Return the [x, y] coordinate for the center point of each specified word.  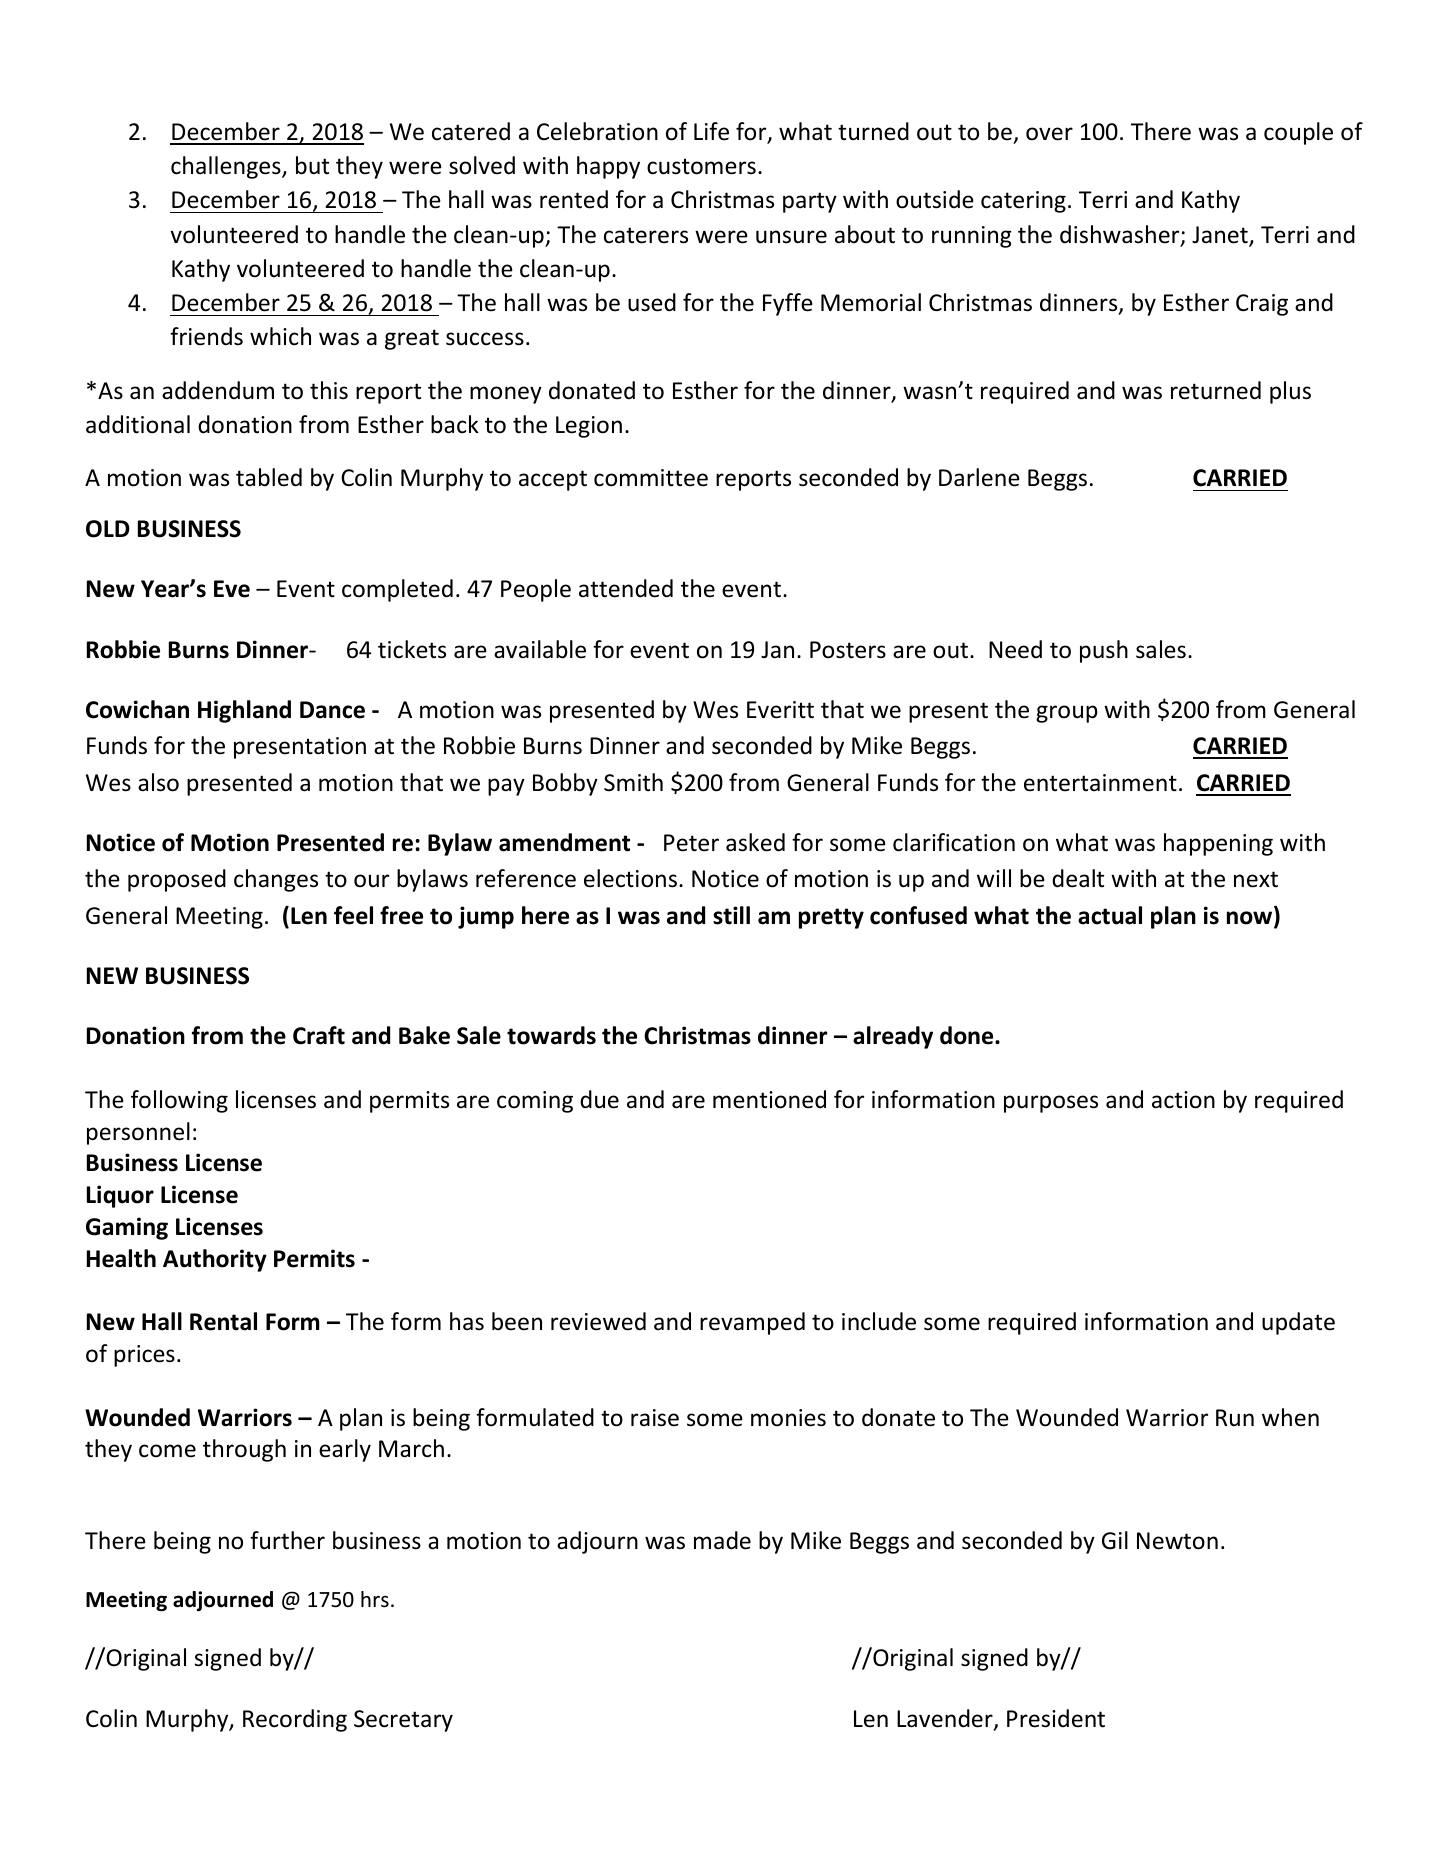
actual [1110, 915]
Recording [295, 1720]
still [731, 915]
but [312, 165]
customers [701, 166]
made [722, 1540]
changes [276, 880]
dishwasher [1121, 235]
